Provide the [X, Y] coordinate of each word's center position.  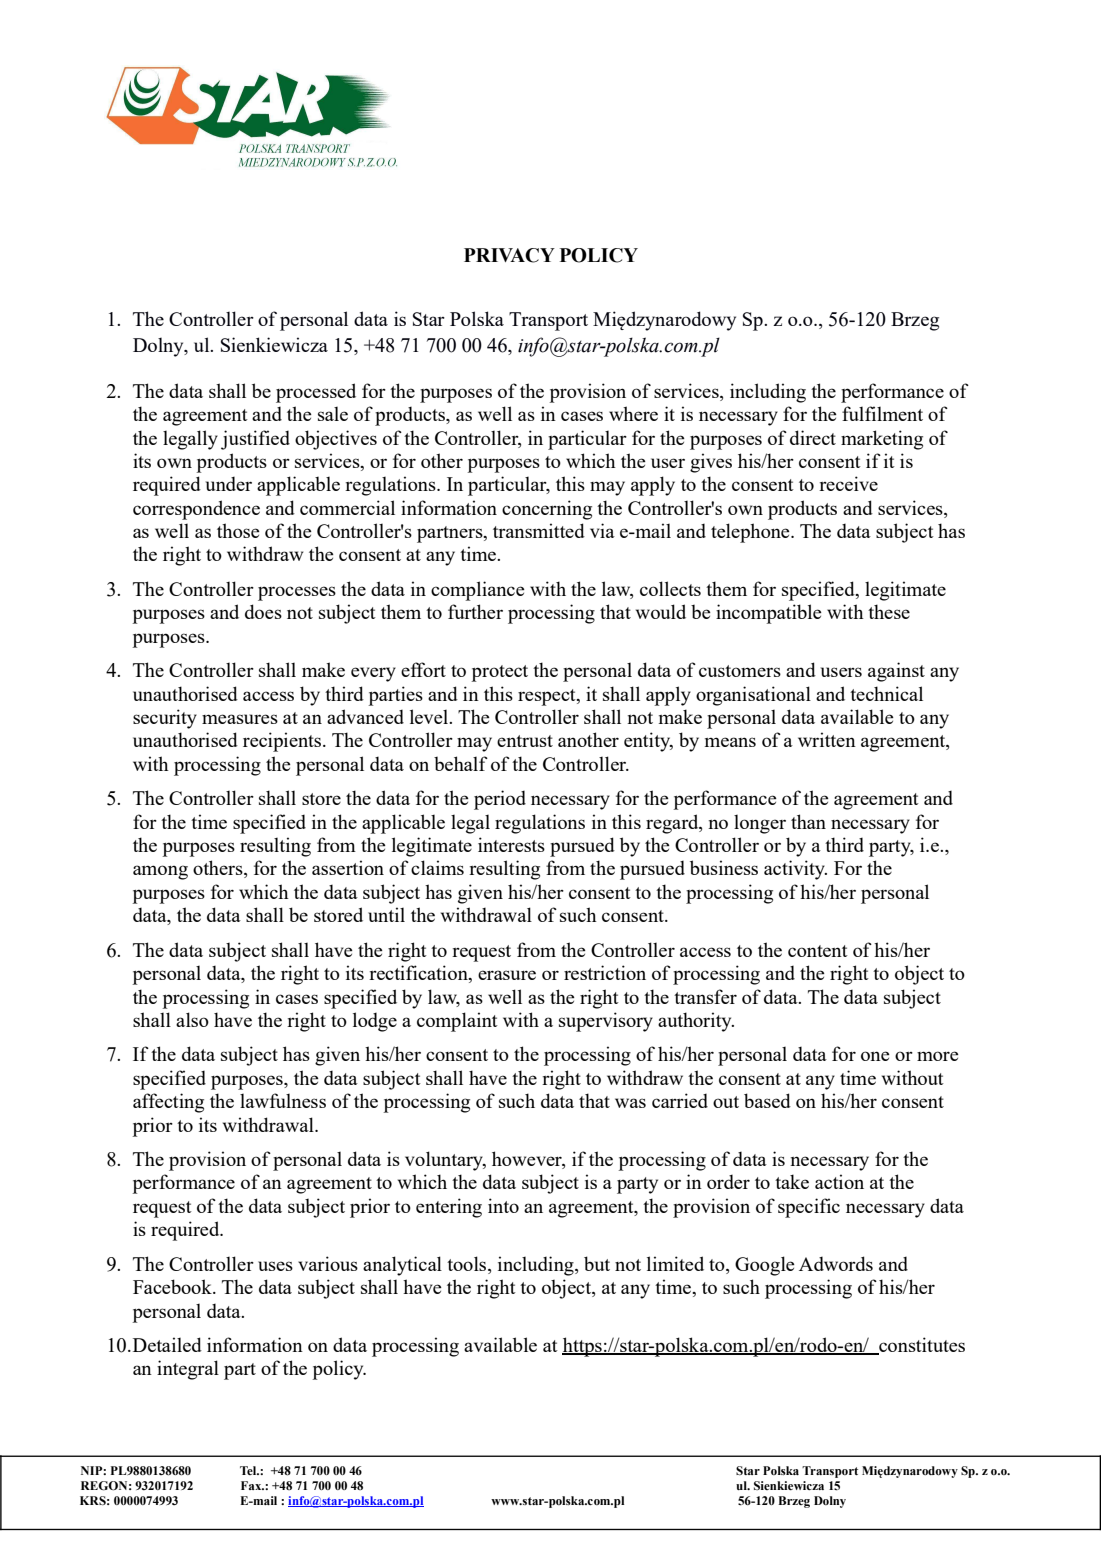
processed [316, 393]
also [192, 1019]
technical [886, 693]
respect [548, 697]
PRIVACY [509, 255]
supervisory [606, 1022]
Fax [252, 1485]
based [767, 1100]
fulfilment [882, 413]
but [597, 1263]
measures [240, 719]
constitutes [921, 1346]
